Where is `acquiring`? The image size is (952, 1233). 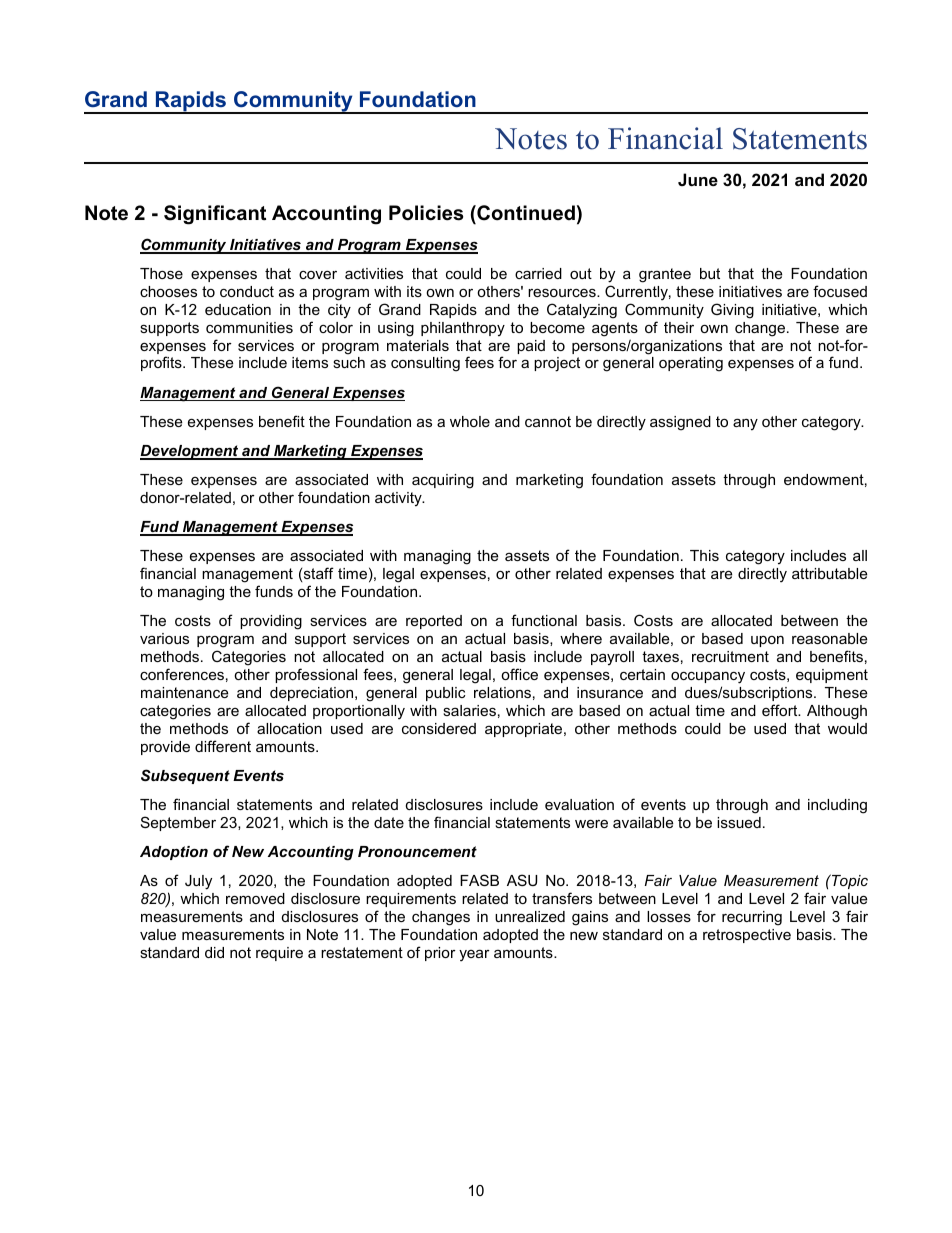
acquiring is located at coordinates (443, 481).
